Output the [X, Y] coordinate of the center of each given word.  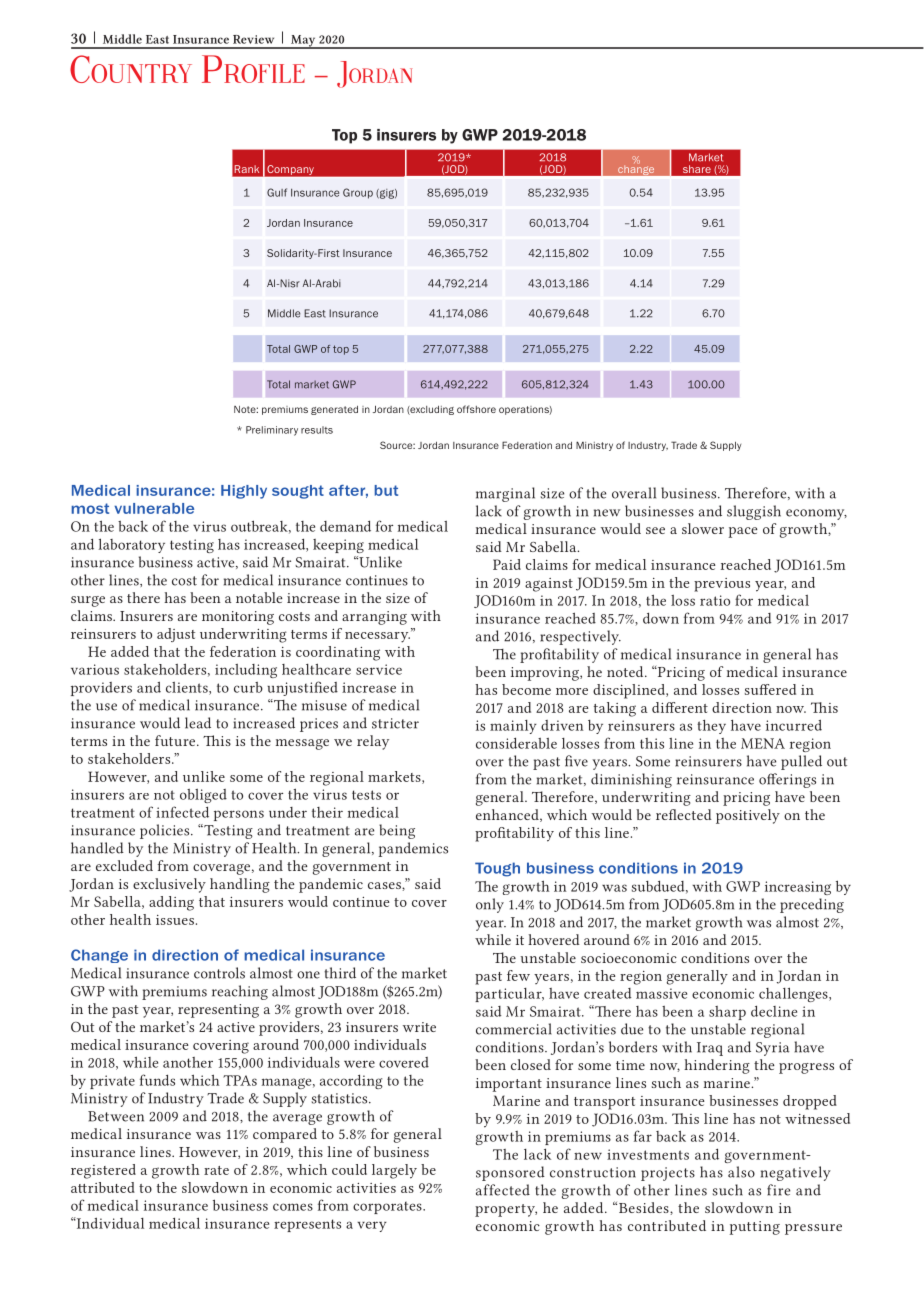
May [303, 42]
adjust [176, 635]
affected [503, 1190]
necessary [377, 637]
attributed [103, 1187]
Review [253, 39]
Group [358, 193]
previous [722, 585]
